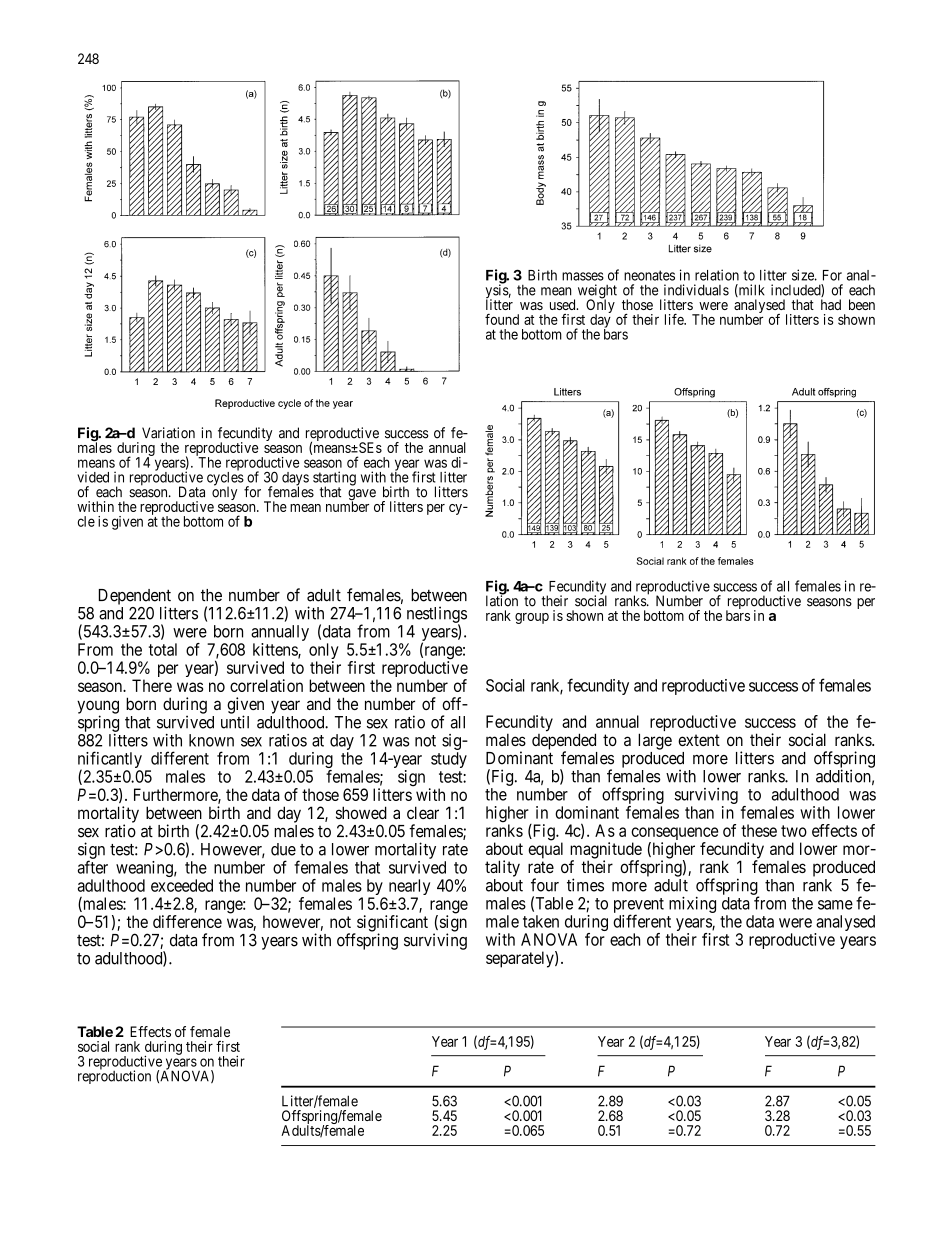 Image resolution: width=952 pixels, height=1257 pixels. I want to click on extent, so click(699, 740).
